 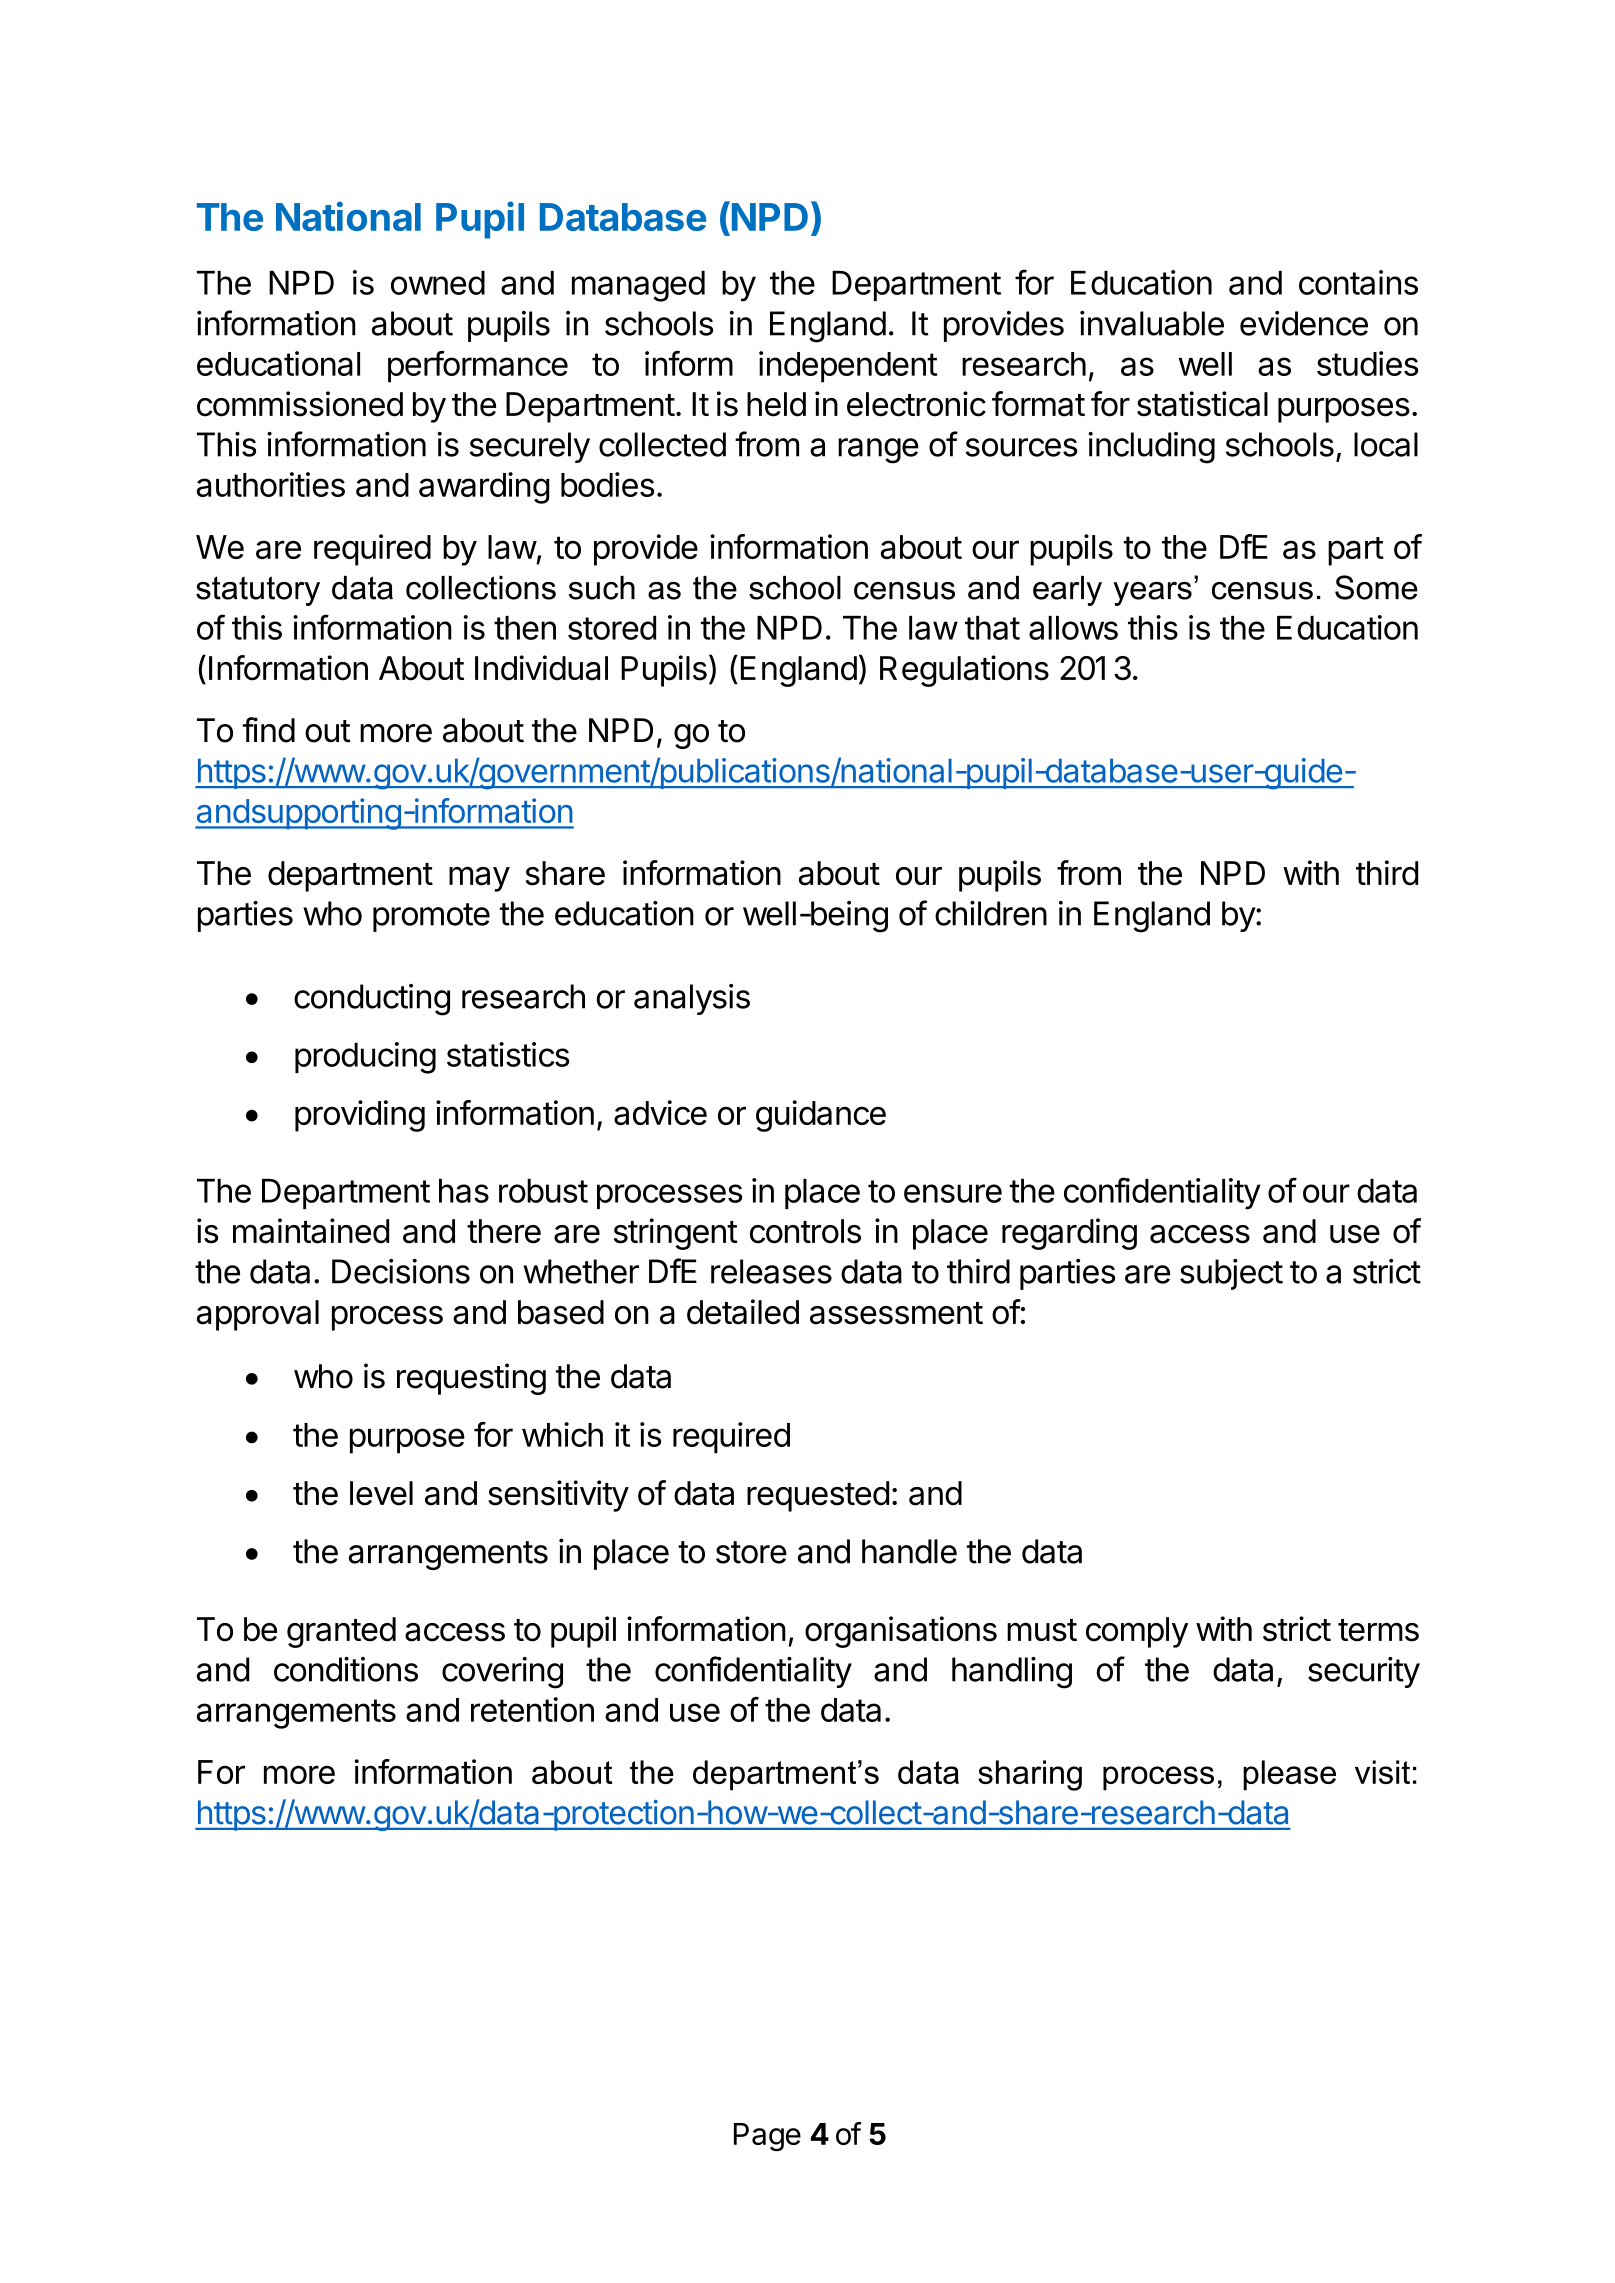 I want to click on Page, so click(x=767, y=2137).
